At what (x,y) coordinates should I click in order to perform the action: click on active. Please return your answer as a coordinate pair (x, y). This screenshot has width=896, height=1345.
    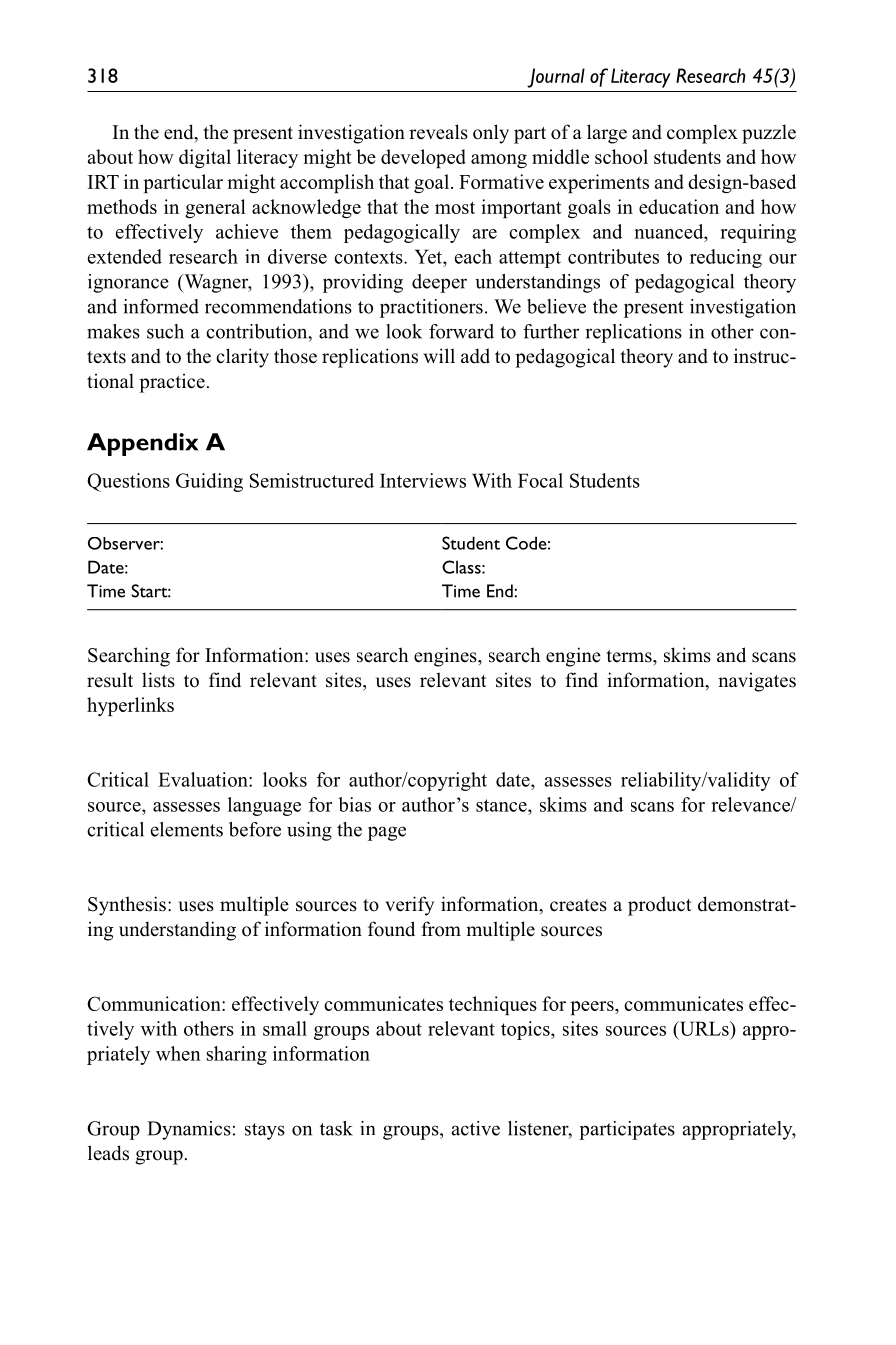
    Looking at the image, I should click on (476, 1128).
